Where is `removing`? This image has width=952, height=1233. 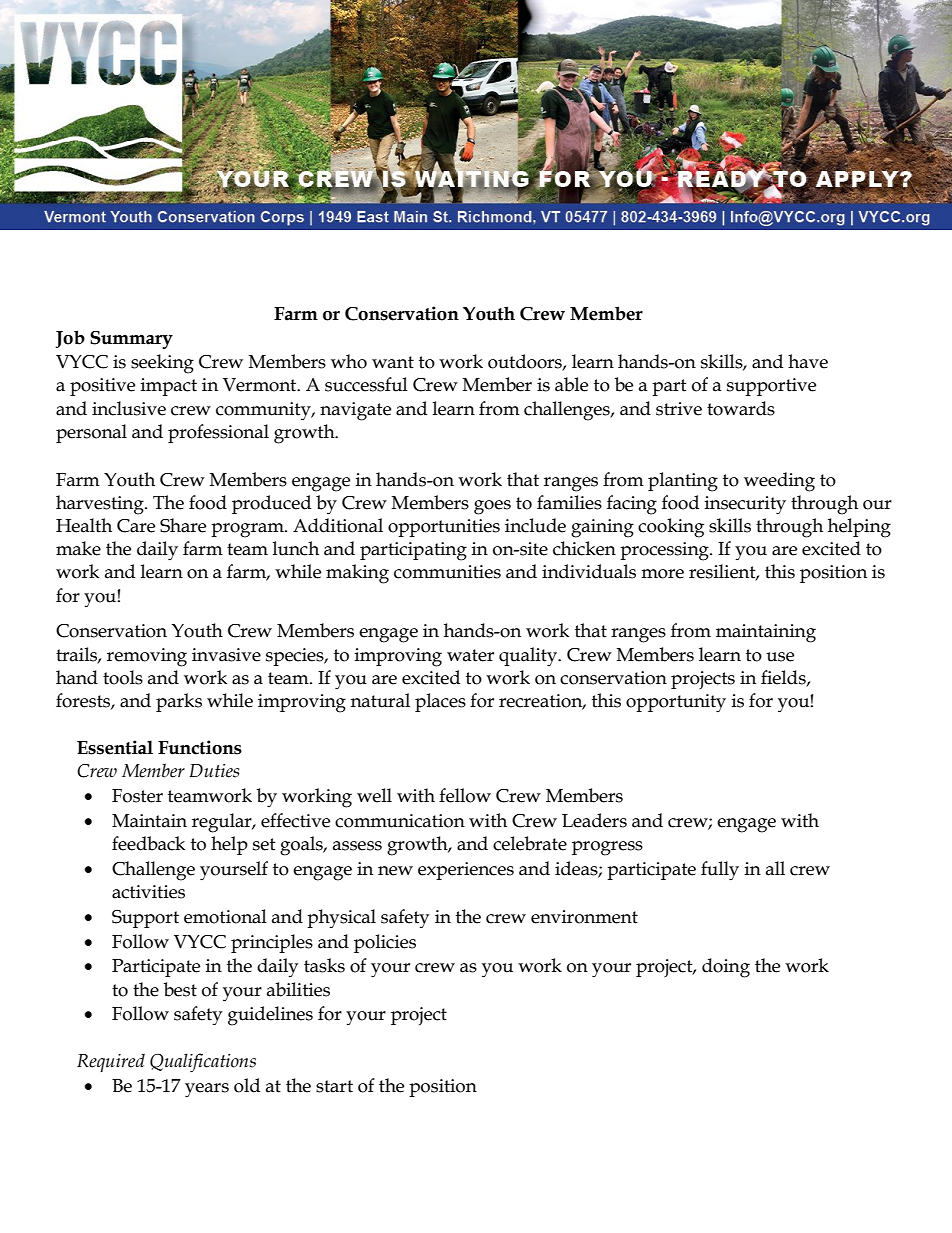 removing is located at coordinates (147, 657).
